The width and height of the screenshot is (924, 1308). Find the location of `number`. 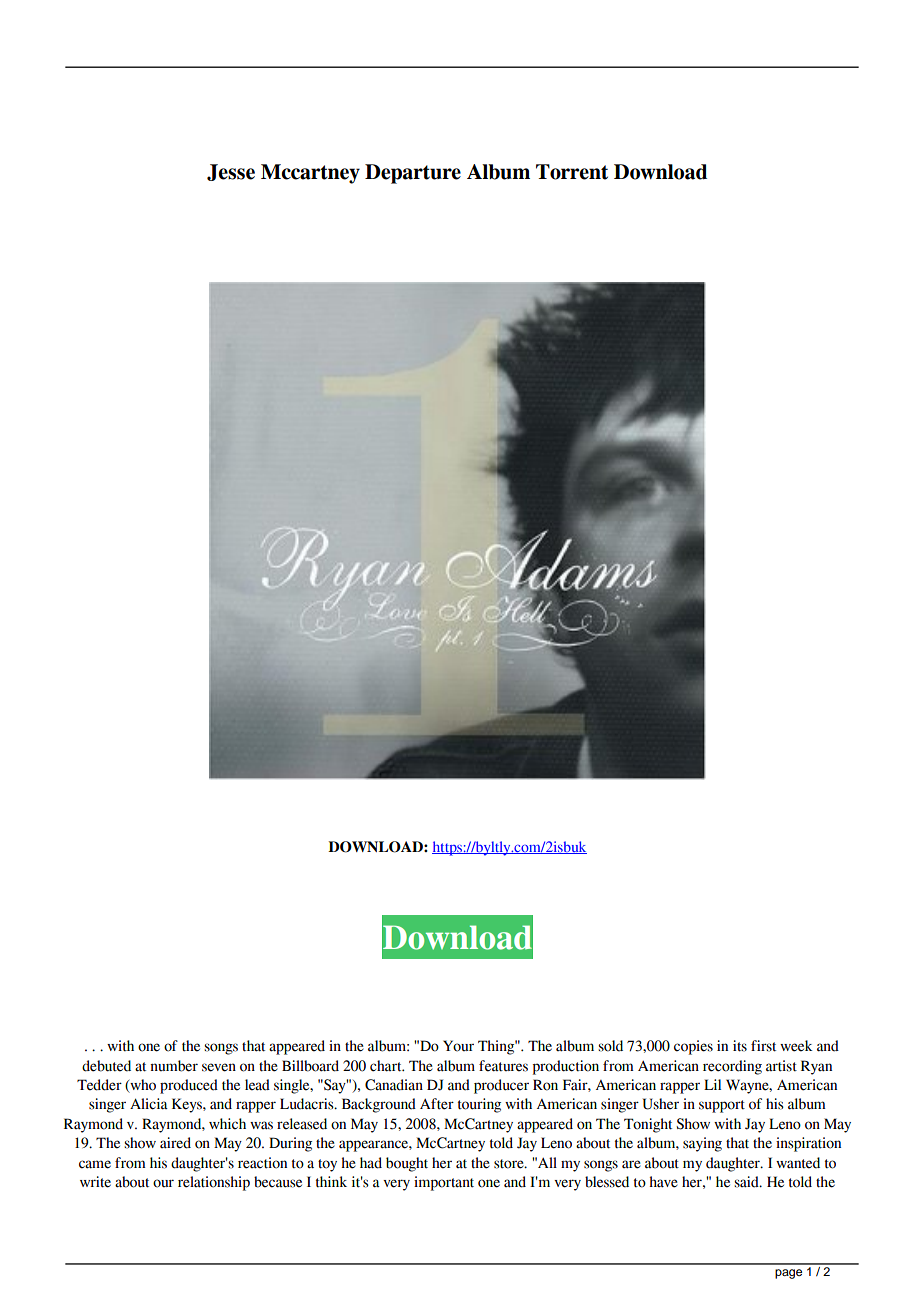

number is located at coordinates (174, 1066).
